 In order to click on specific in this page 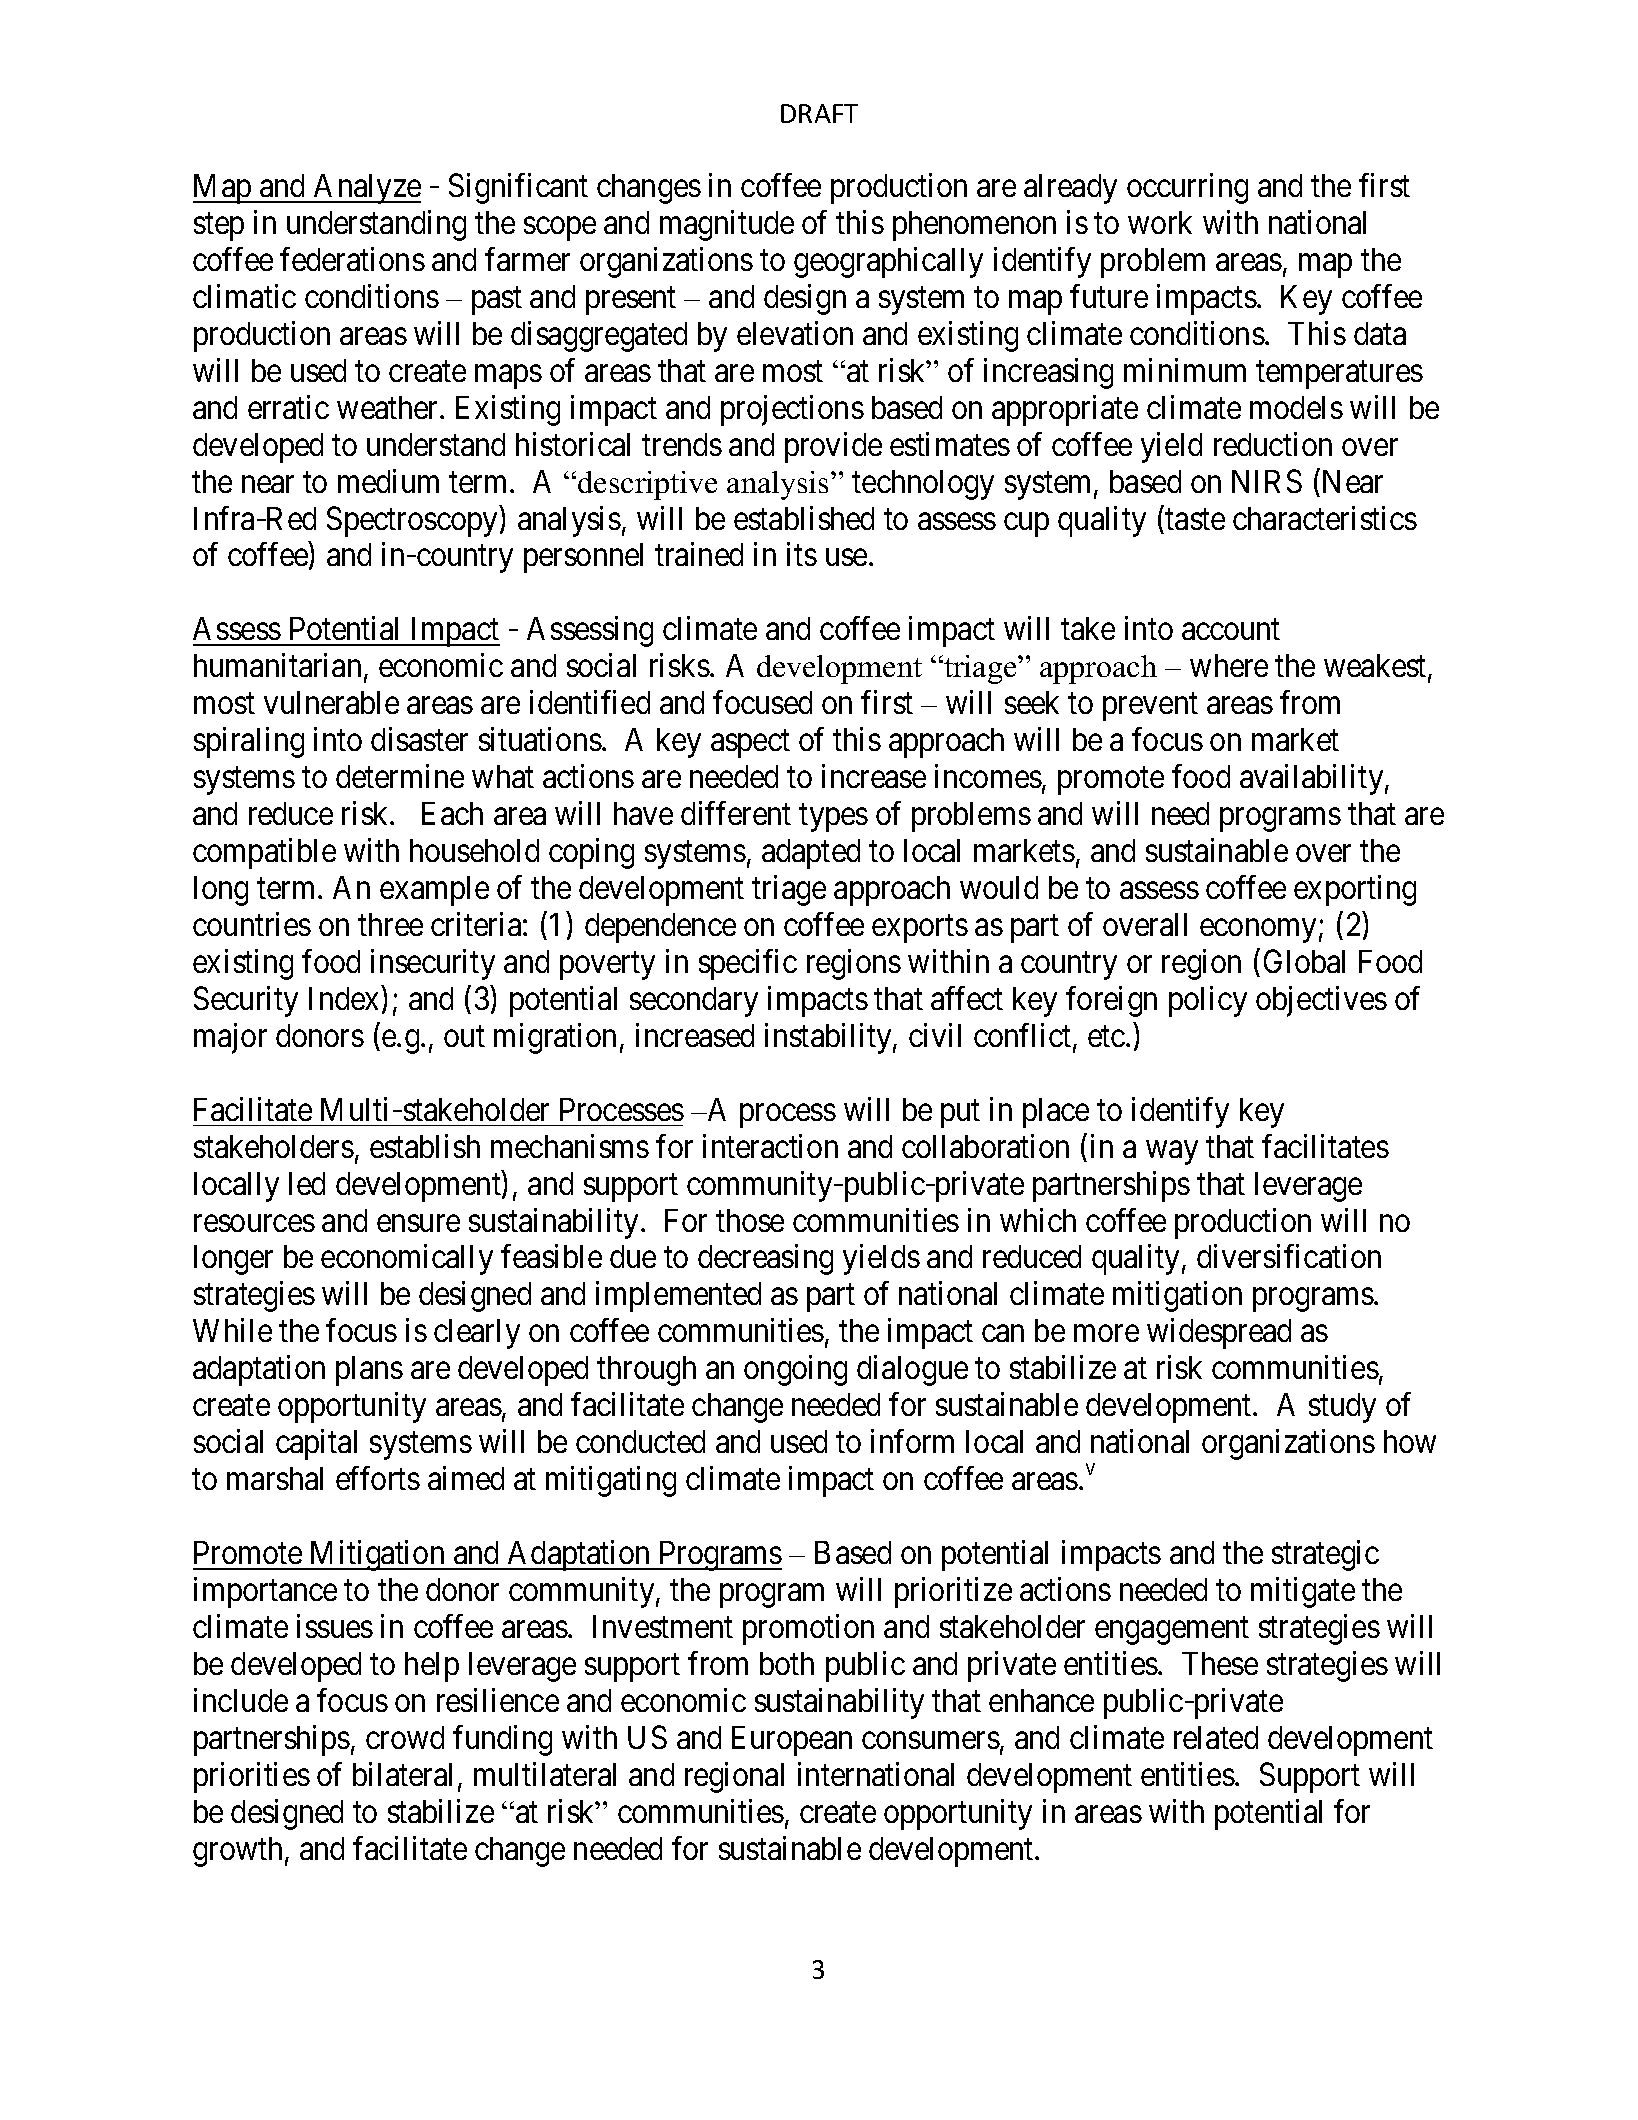, I will do `click(748, 964)`.
